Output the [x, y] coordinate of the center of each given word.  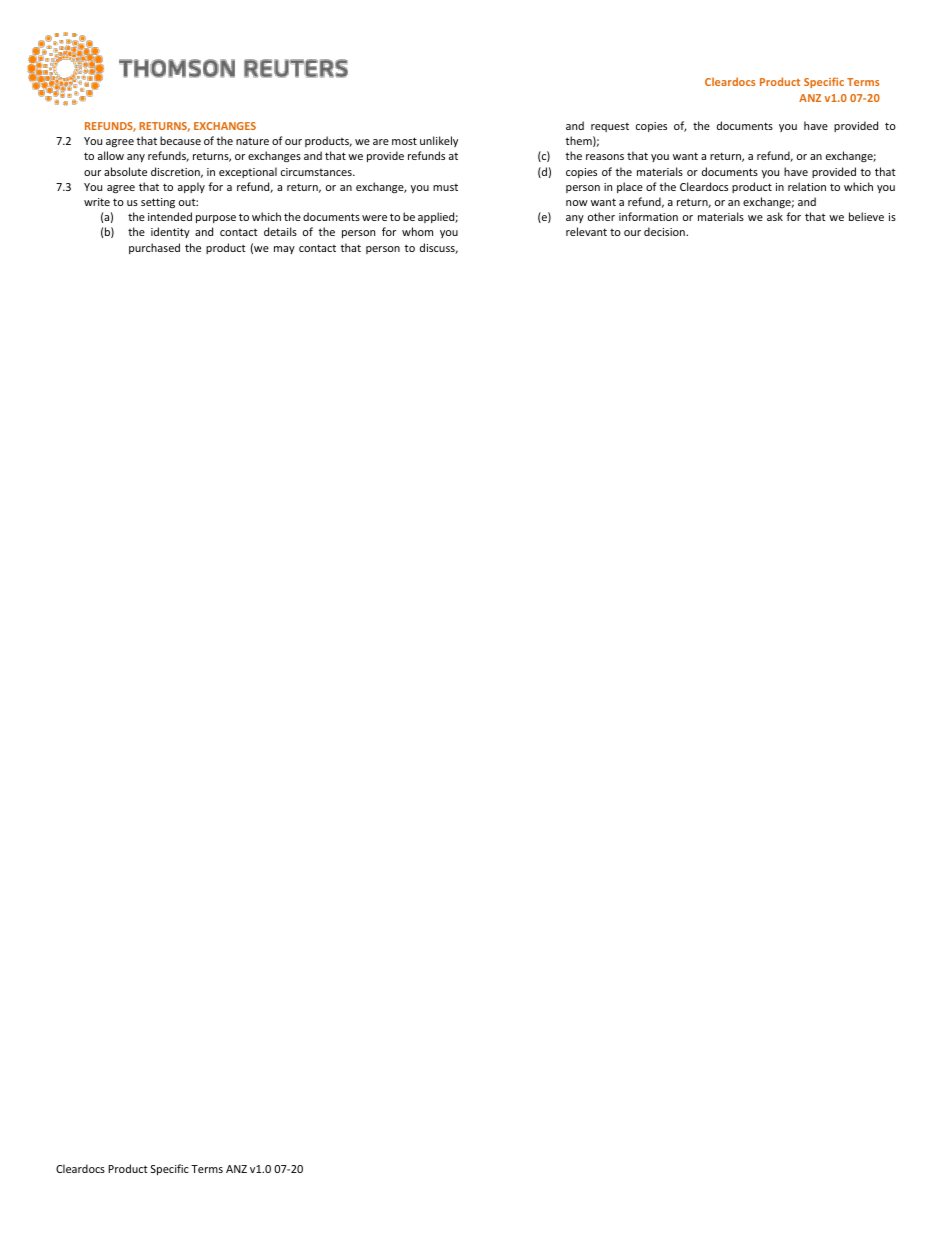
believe [866, 216]
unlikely [439, 141]
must [445, 187]
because [180, 140]
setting [158, 203]
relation [807, 186]
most [404, 141]
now [577, 203]
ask [775, 216]
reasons [605, 157]
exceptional [248, 172]
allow [111, 155]
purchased [154, 248]
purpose [216, 219]
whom [417, 231]
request [610, 127]
